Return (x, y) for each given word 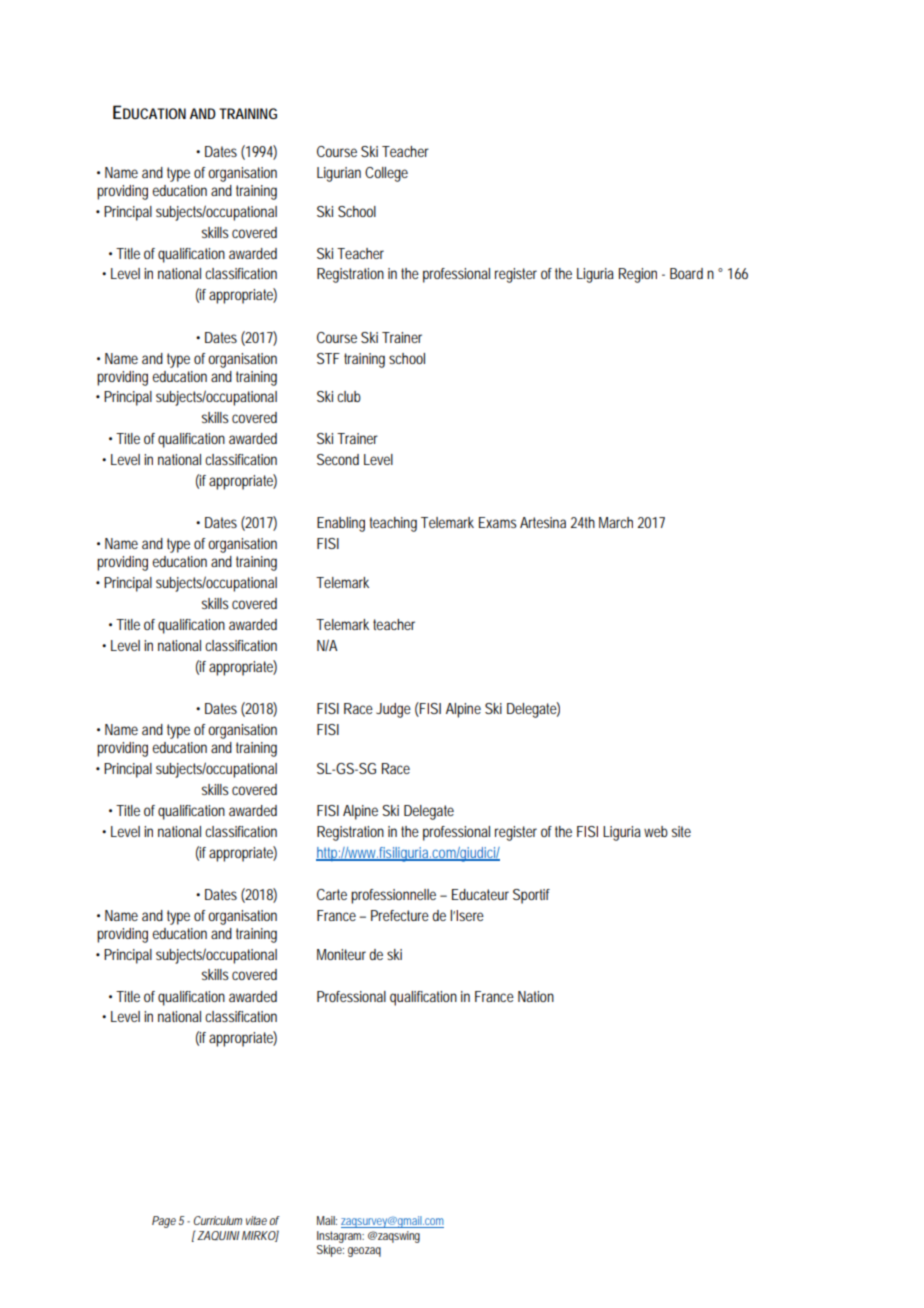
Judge (393, 710)
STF (328, 358)
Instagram (340, 1237)
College (386, 174)
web (656, 831)
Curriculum (218, 1220)
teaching (393, 524)
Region (638, 275)
